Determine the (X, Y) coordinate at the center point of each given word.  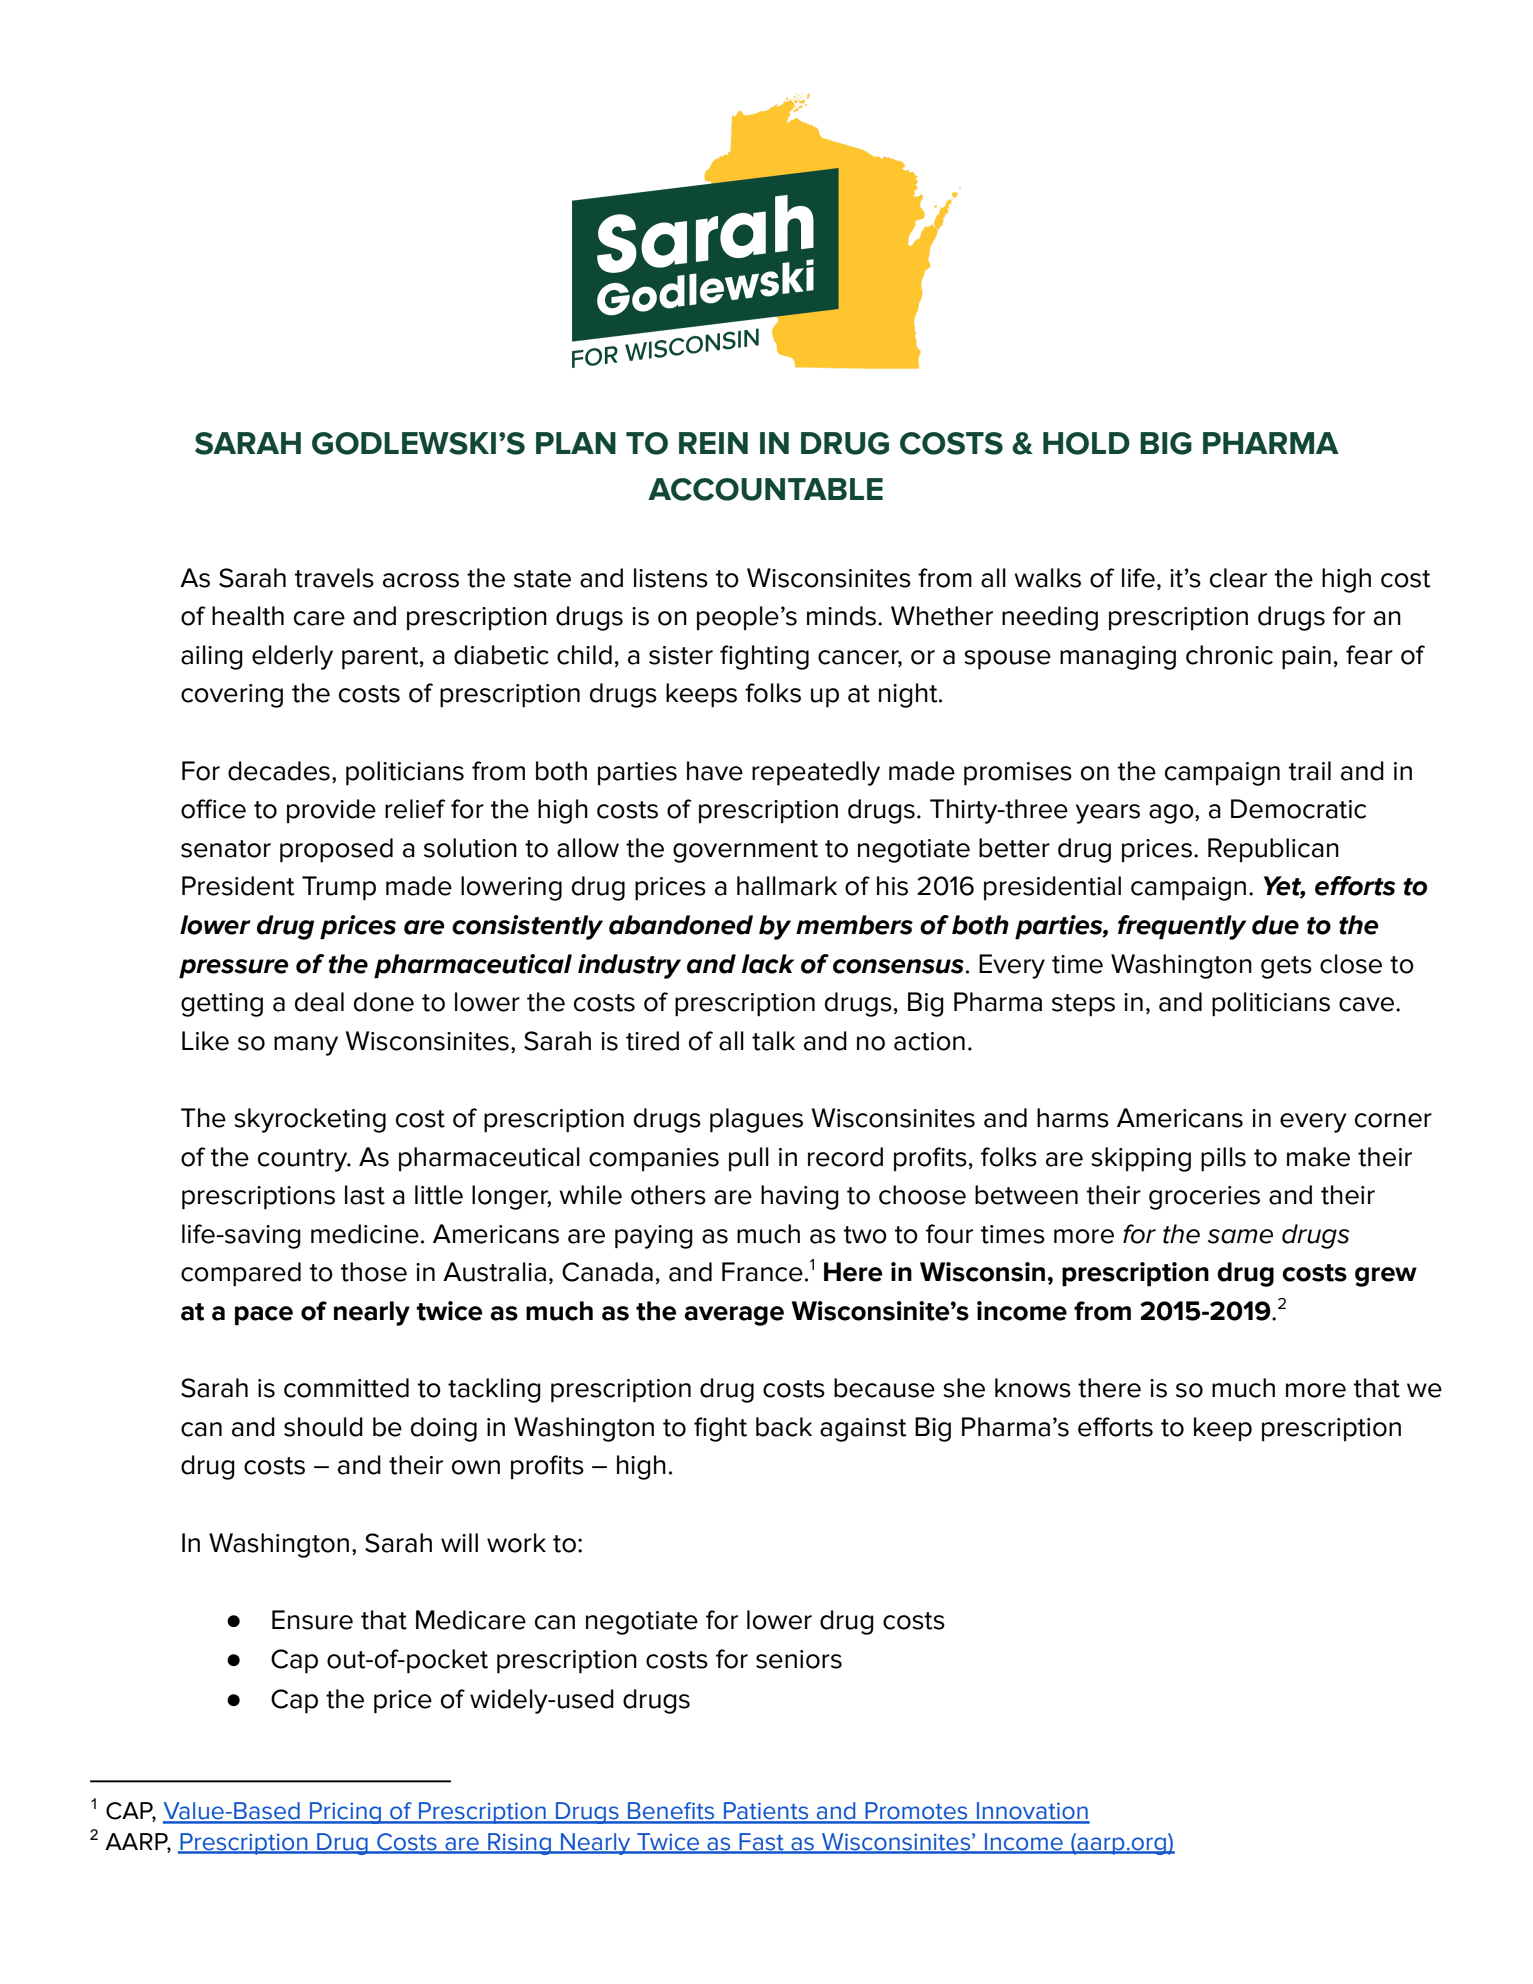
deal (319, 1002)
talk (773, 1041)
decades (279, 771)
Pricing (345, 1813)
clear (1238, 578)
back (784, 1427)
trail (1310, 771)
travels (334, 578)
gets (1286, 967)
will (459, 1542)
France (762, 1272)
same (1240, 1236)
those (374, 1272)
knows (1033, 1388)
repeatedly (816, 773)
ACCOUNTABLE (765, 489)
